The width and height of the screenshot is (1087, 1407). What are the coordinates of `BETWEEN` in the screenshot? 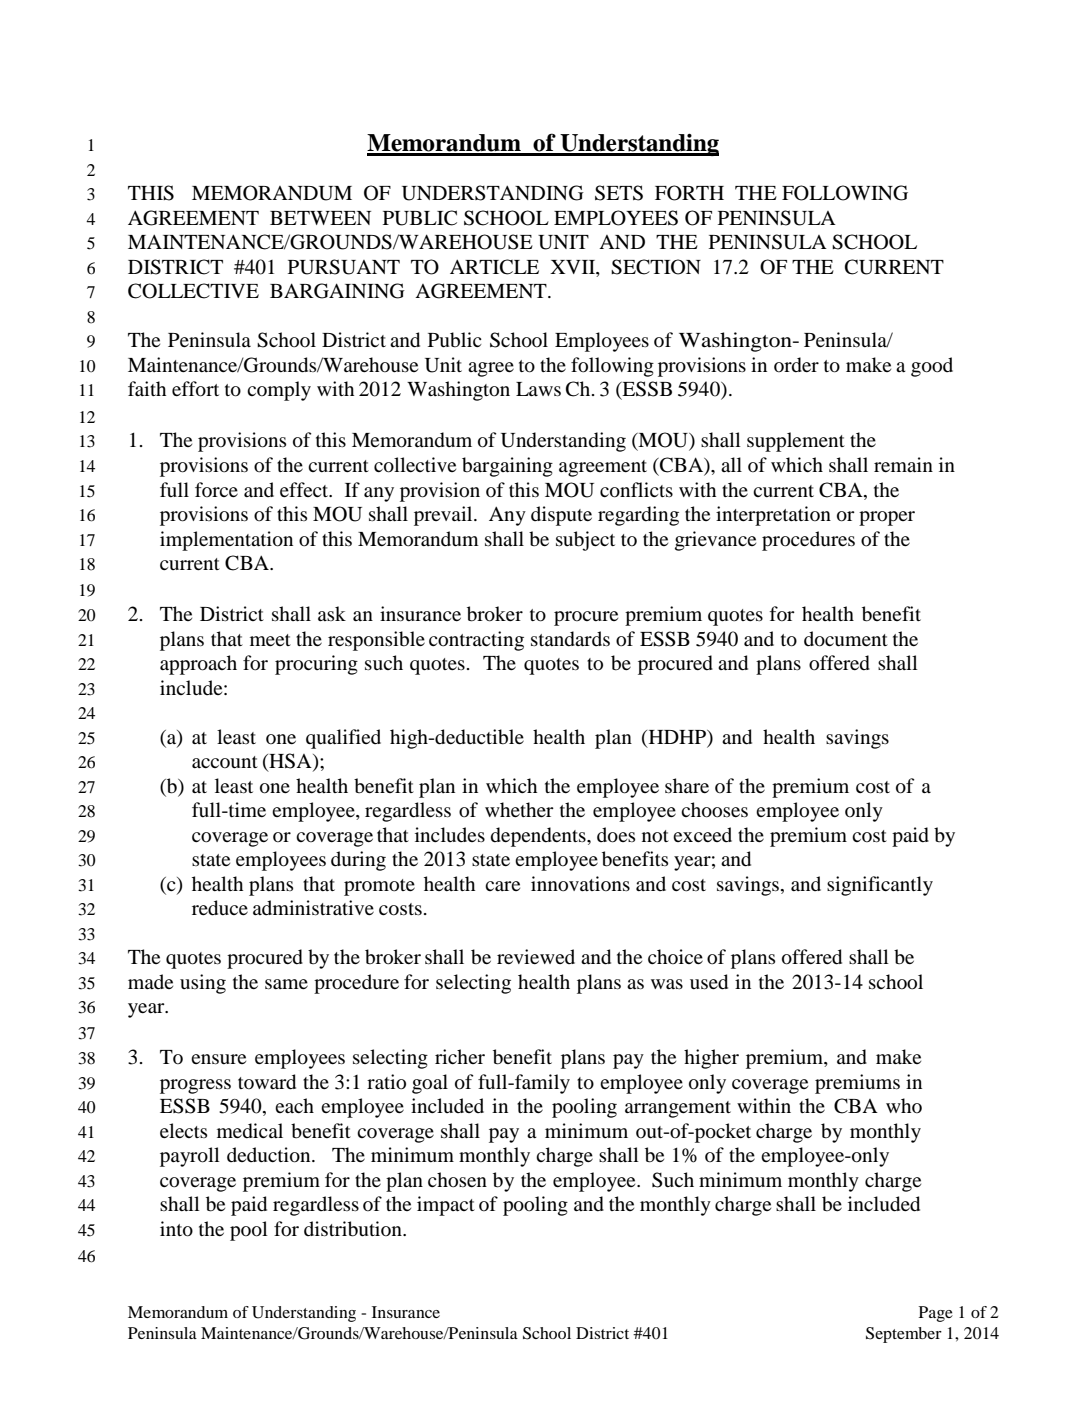 It's located at (320, 218).
